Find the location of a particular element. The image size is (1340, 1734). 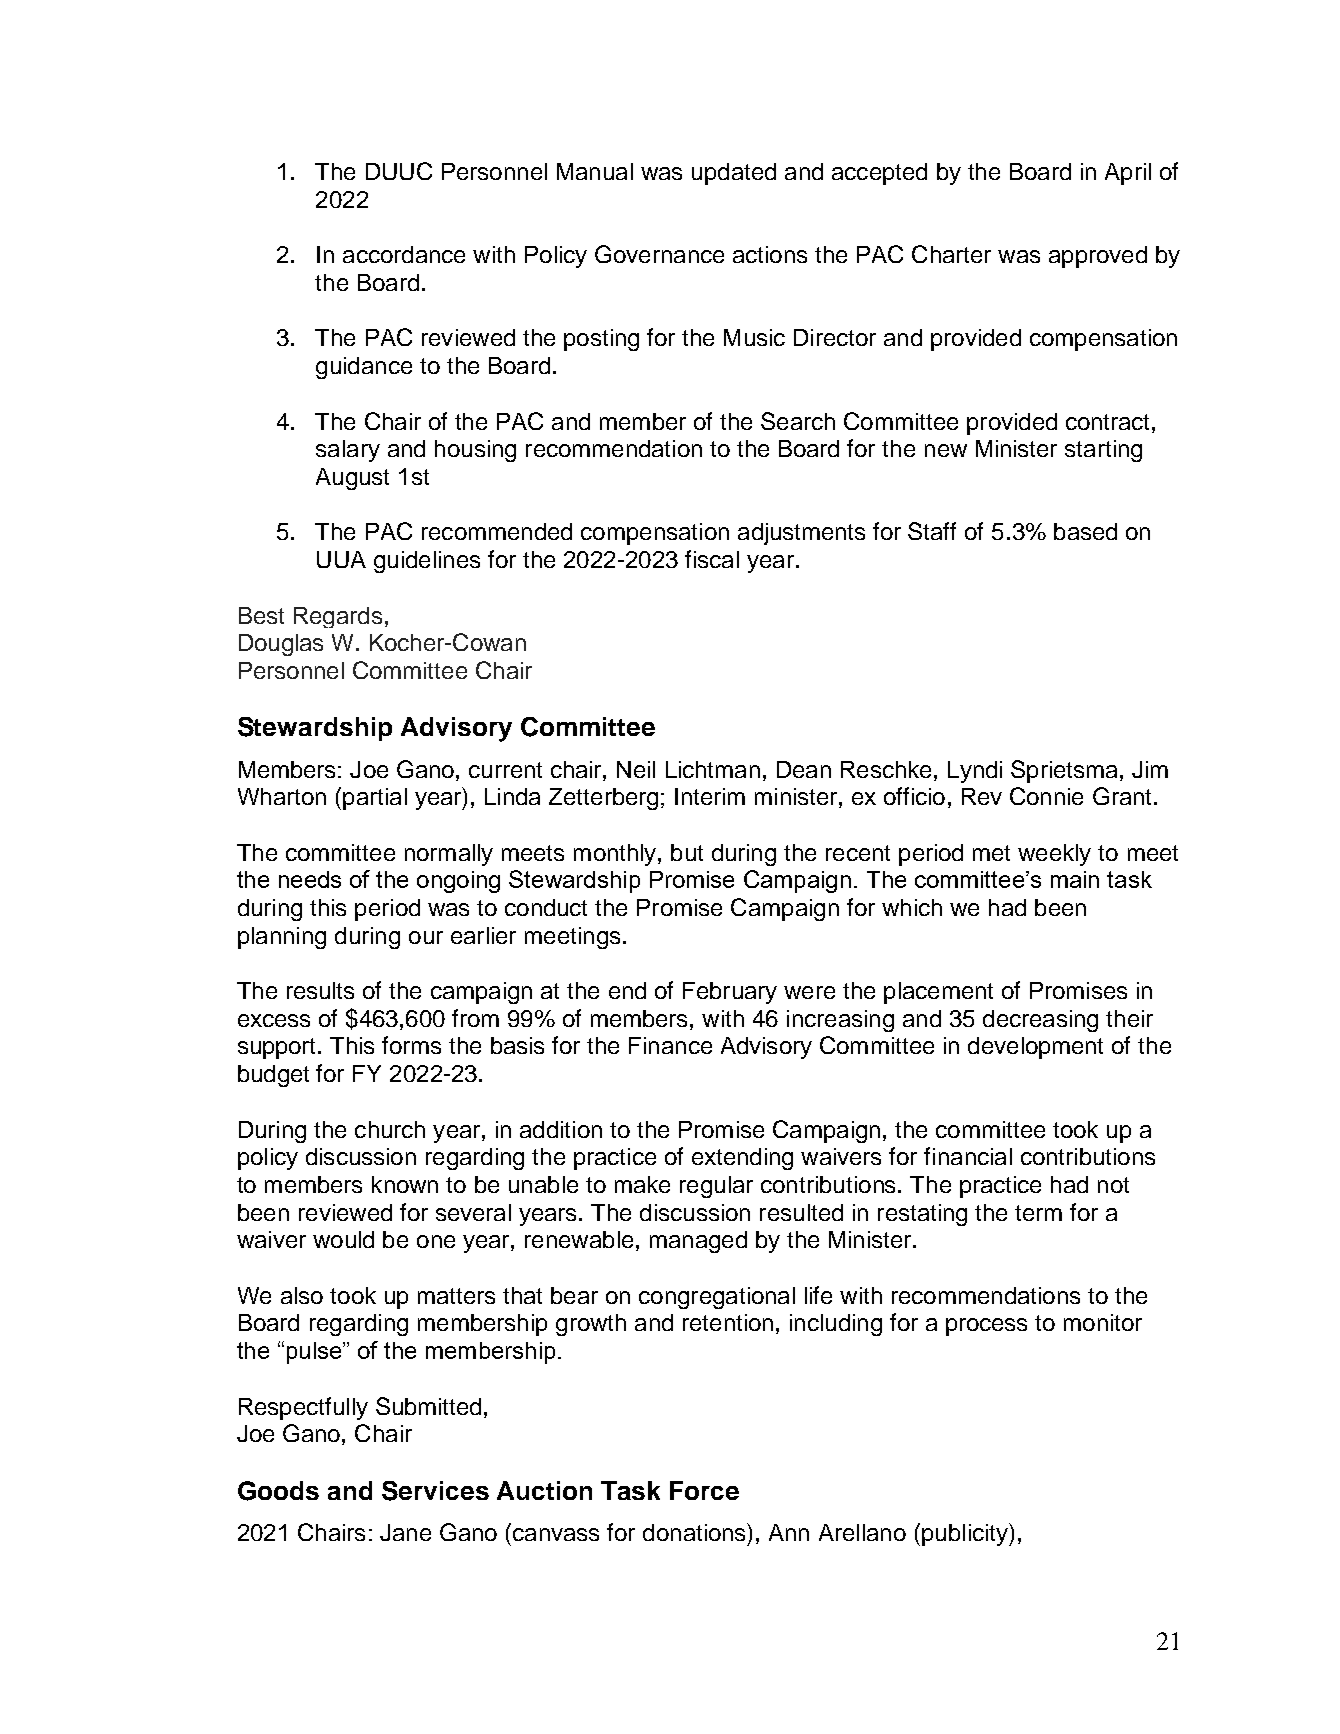

publicity is located at coordinates (966, 1534).
